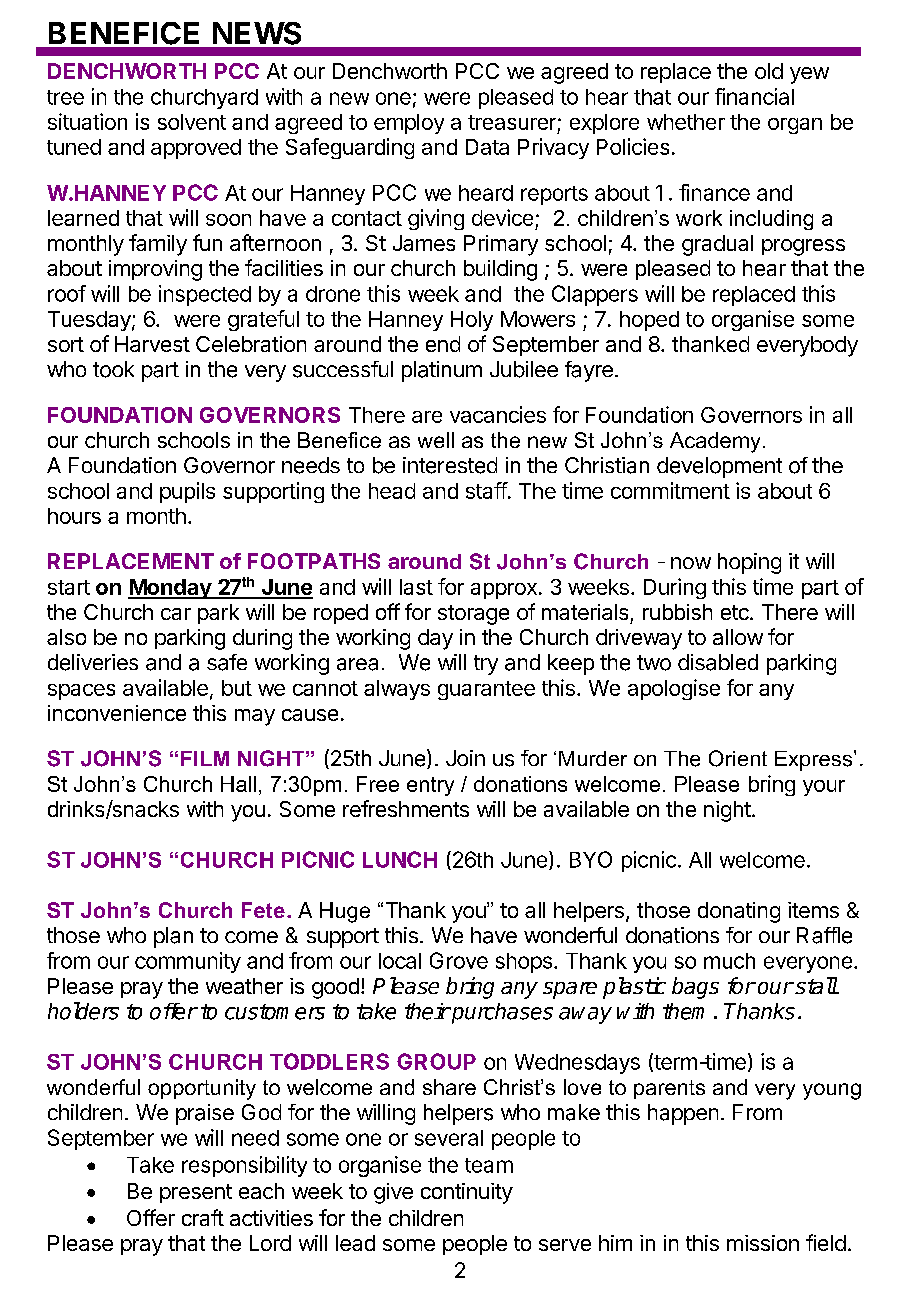 The height and width of the document is (1308, 924). Describe the element at coordinates (196, 1193) in the document. I see `present` at that location.
